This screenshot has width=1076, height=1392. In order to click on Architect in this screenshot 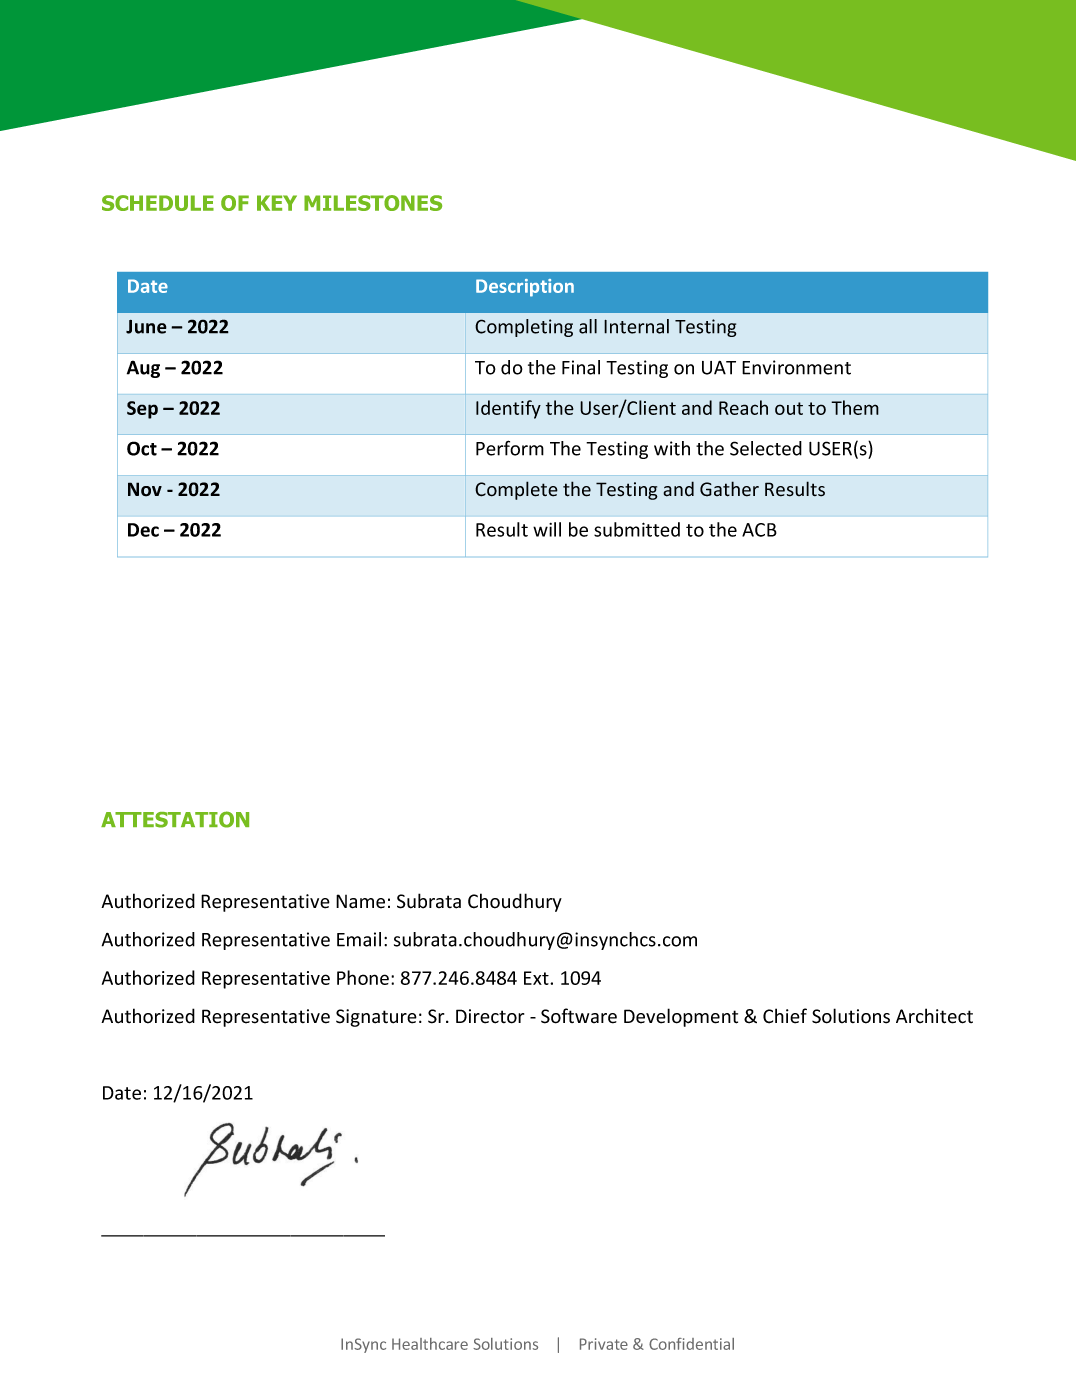, I will do `click(934, 1016)`.
